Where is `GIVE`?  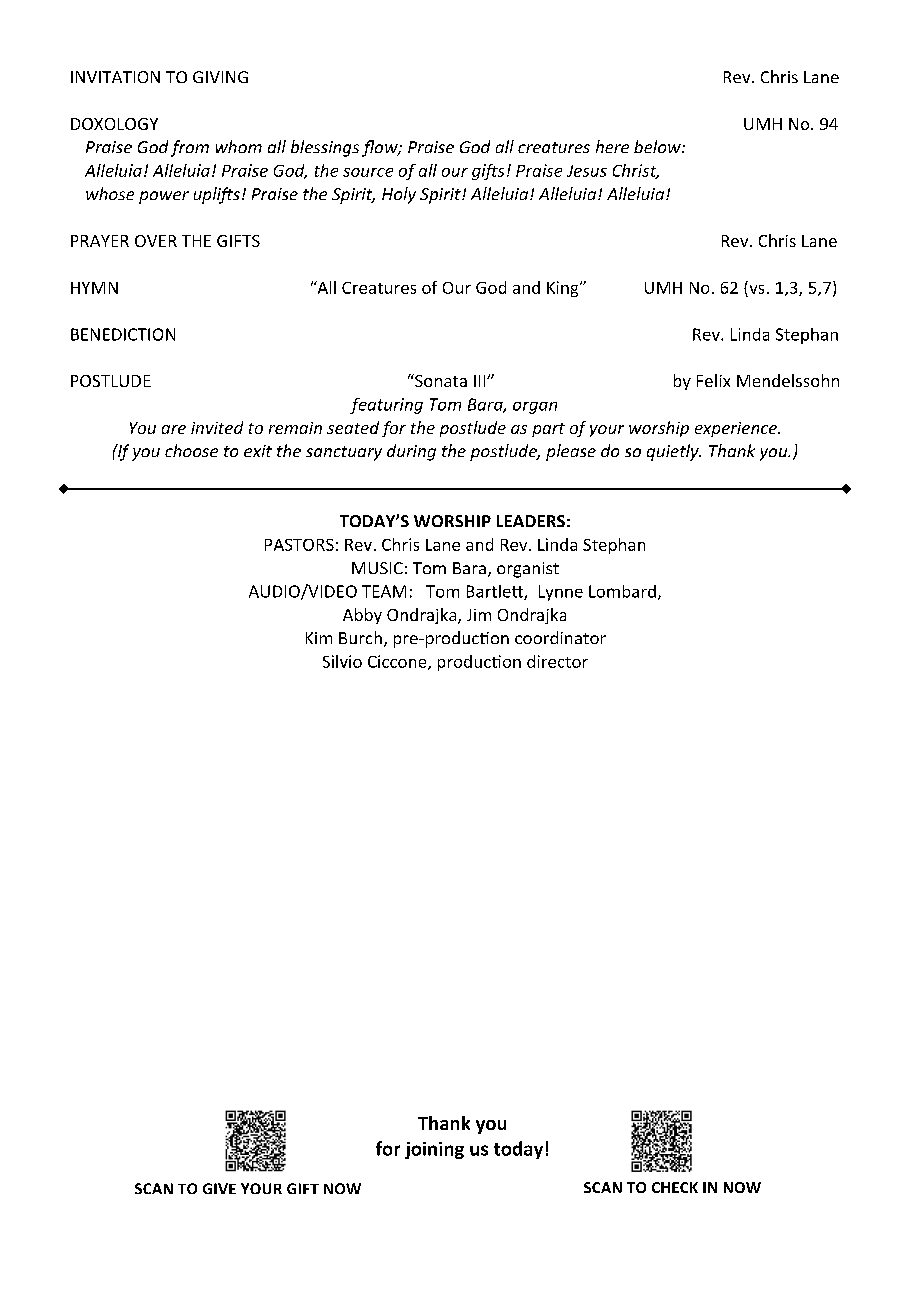
GIVE is located at coordinates (219, 1188).
